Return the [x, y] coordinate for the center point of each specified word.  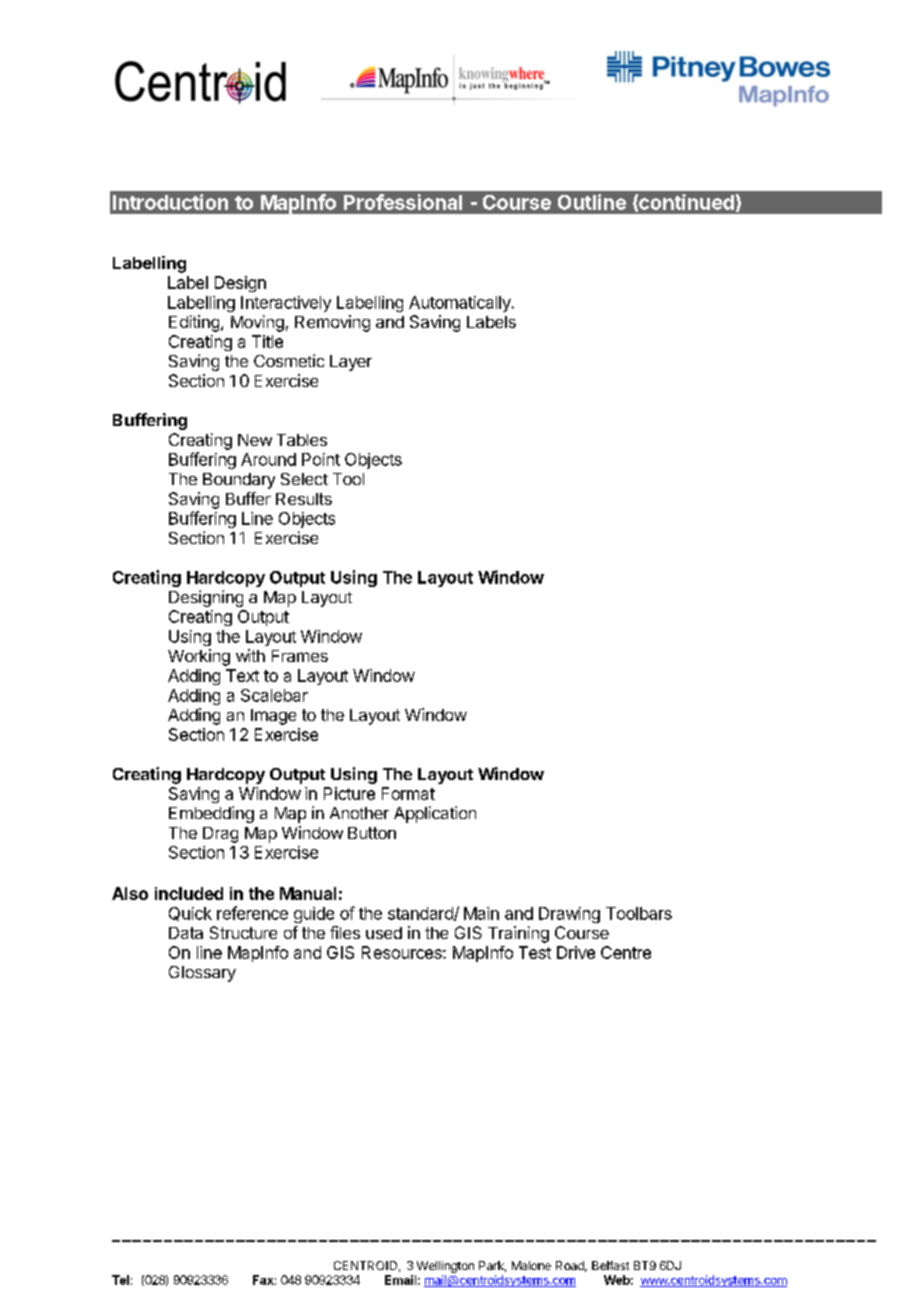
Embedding [211, 814]
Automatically [461, 304]
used [384, 933]
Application [435, 814]
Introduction [170, 202]
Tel [120, 1280]
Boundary [239, 481]
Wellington [445, 1267]
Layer [351, 363]
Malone [531, 1265]
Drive [576, 952]
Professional [403, 202]
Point [321, 459]
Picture [349, 793]
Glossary [202, 974]
